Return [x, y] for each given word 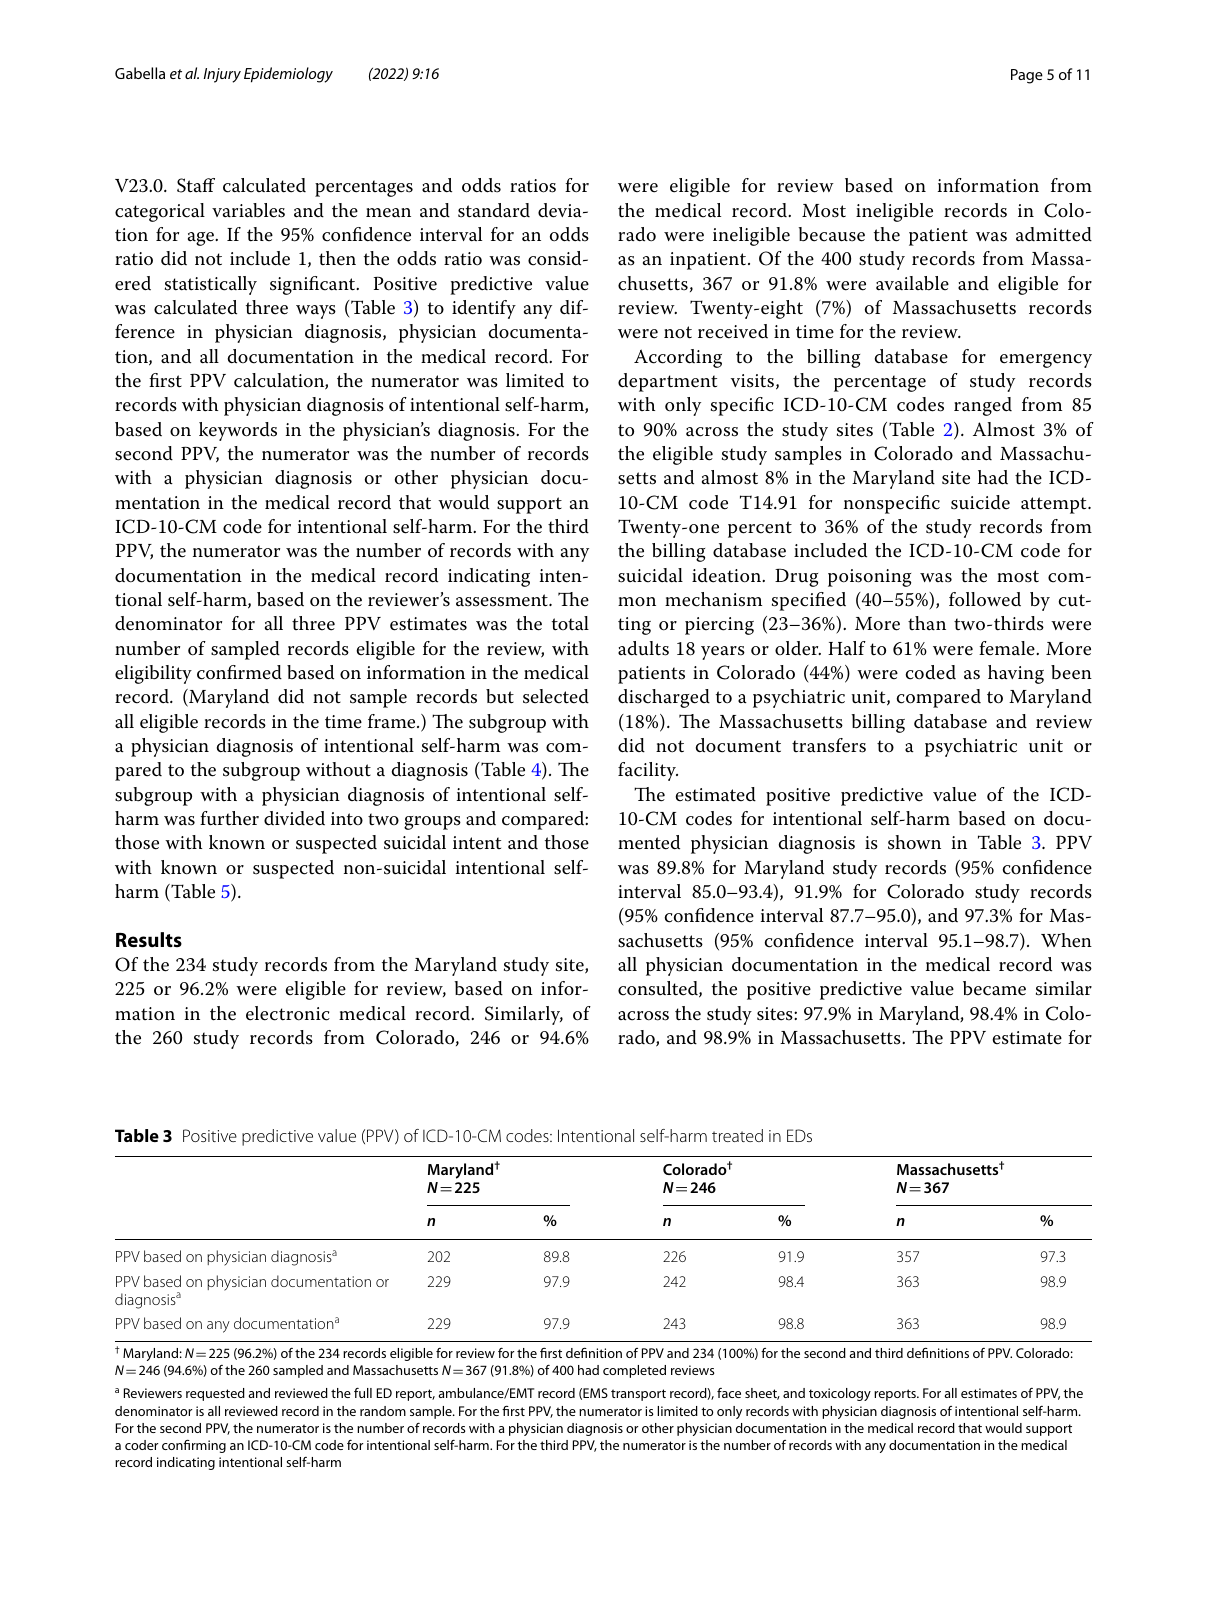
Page [1027, 76]
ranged [983, 406]
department [667, 382]
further [229, 818]
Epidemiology [288, 75]
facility [648, 771]
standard [494, 210]
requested [215, 1394]
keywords [238, 431]
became [994, 988]
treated [737, 1135]
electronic [288, 1013]
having [1016, 674]
